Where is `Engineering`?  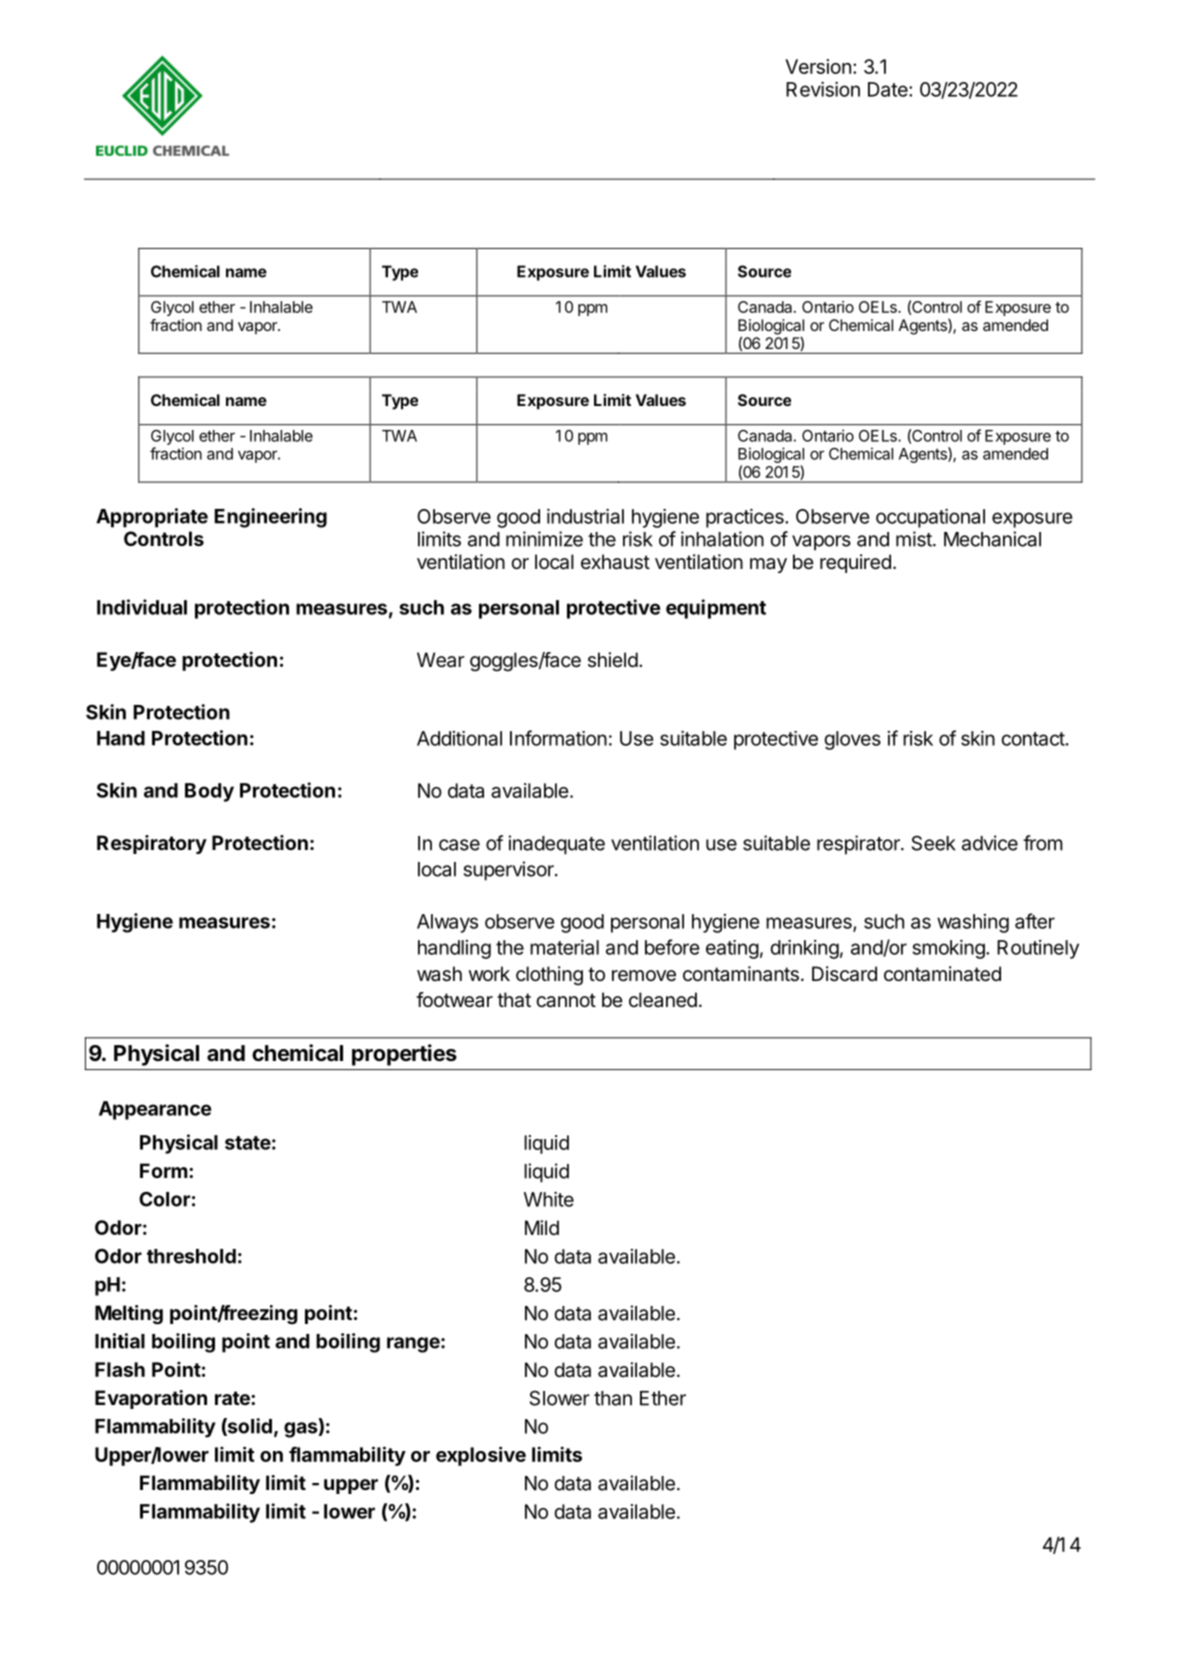
Engineering is located at coordinates (270, 518).
